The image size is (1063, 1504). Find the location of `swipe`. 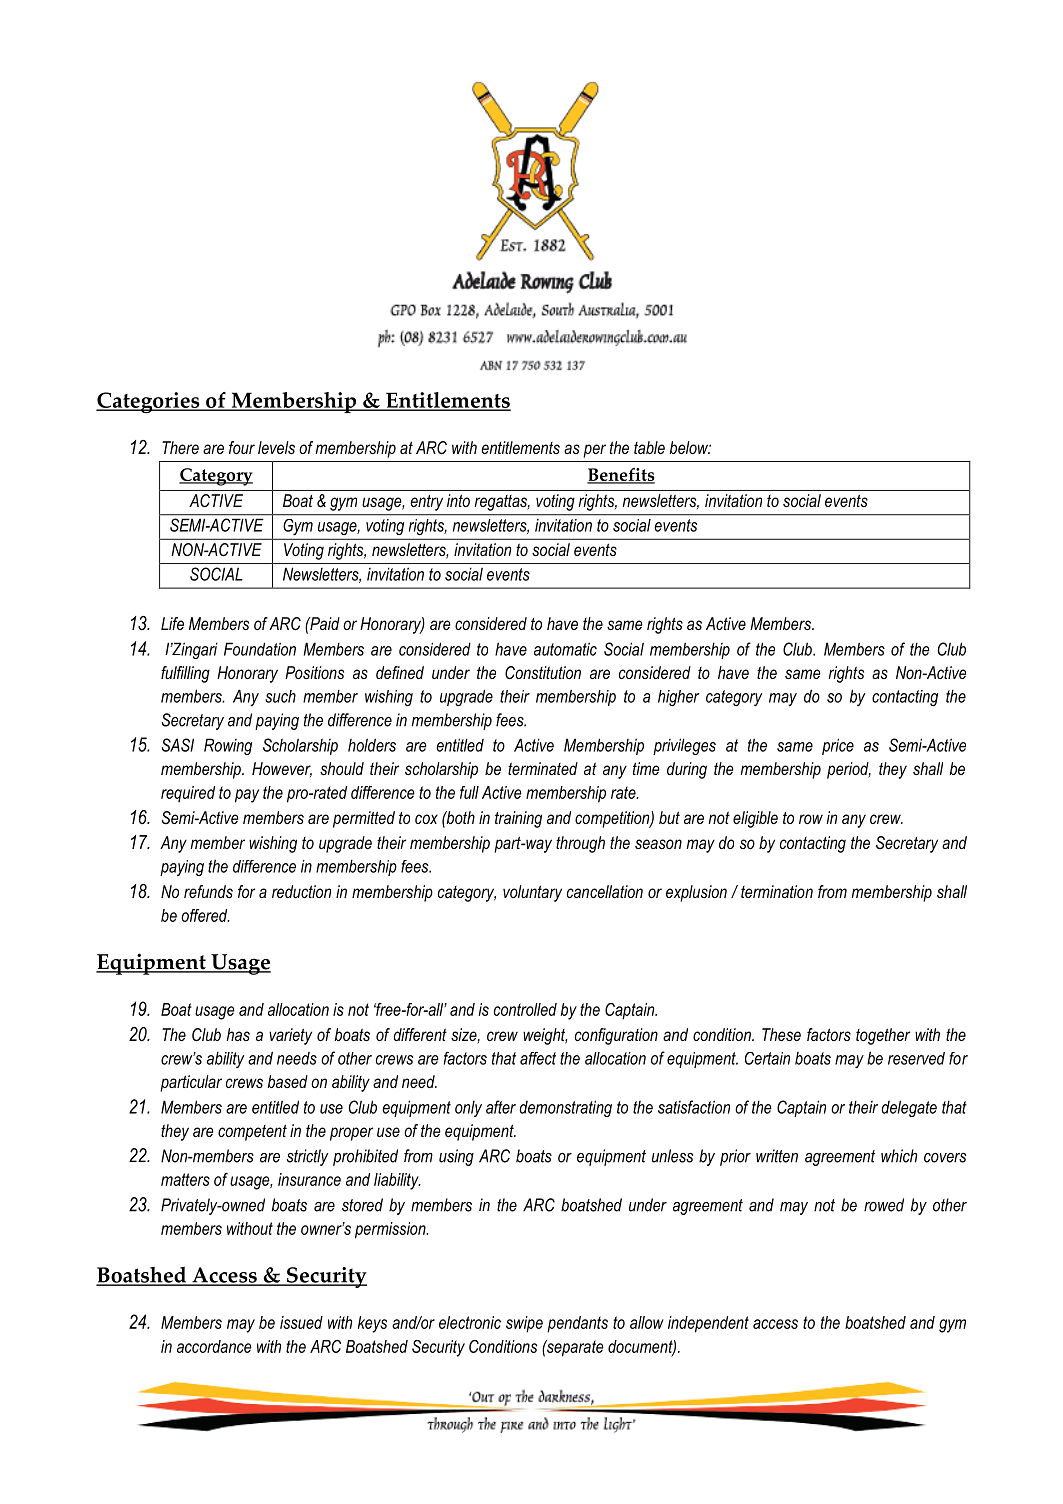

swipe is located at coordinates (524, 1324).
